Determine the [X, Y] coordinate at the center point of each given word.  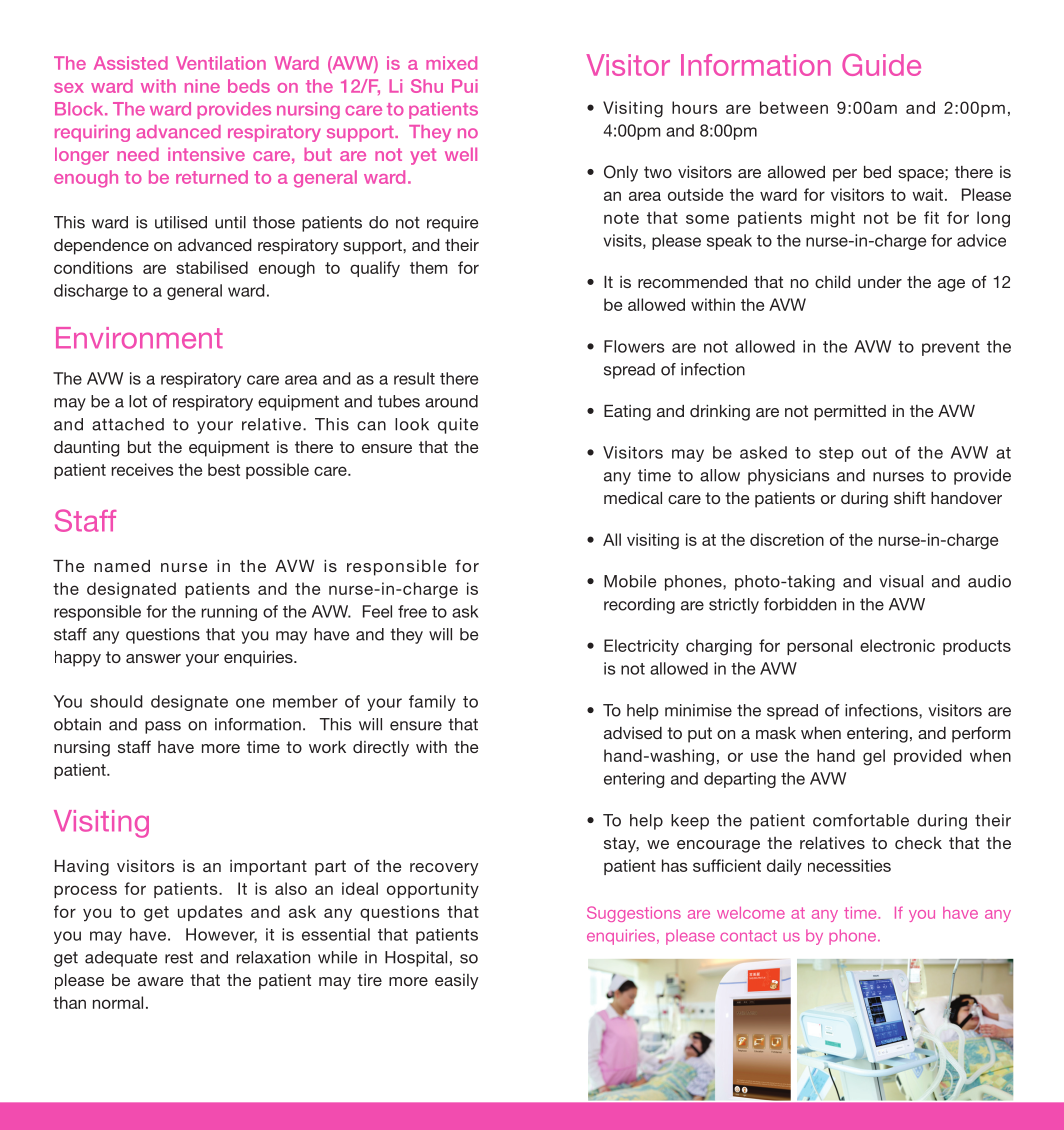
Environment [139, 338]
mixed [451, 63]
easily [456, 982]
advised [633, 733]
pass [163, 727]
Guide [881, 65]
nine [202, 86]
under [880, 282]
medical [633, 498]
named [122, 566]
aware [160, 981]
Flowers [634, 346]
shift [910, 497]
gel [874, 757]
